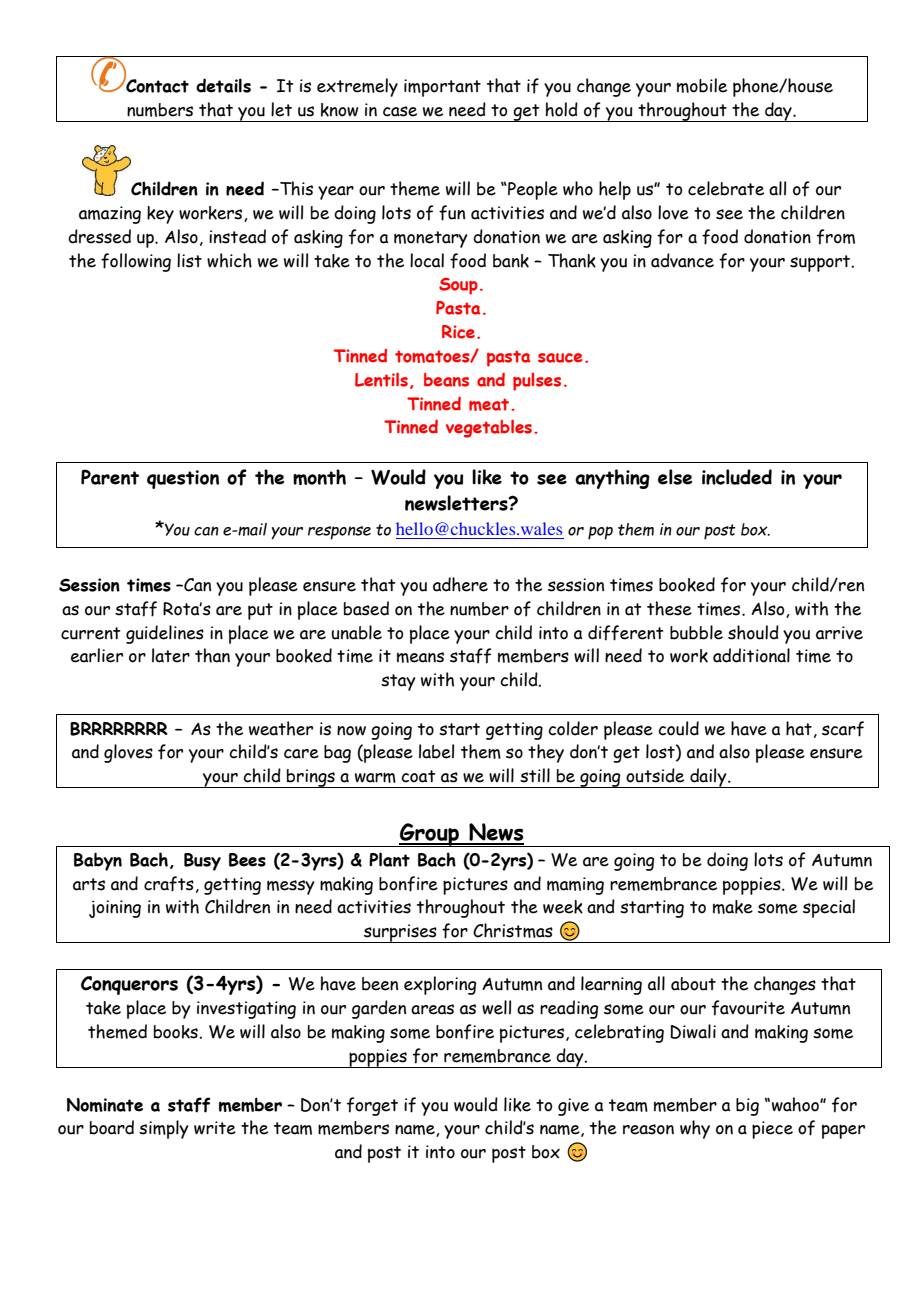 The height and width of the image is (1307, 924). What do you see at coordinates (372, 1106) in the image?
I see `forget` at bounding box center [372, 1106].
